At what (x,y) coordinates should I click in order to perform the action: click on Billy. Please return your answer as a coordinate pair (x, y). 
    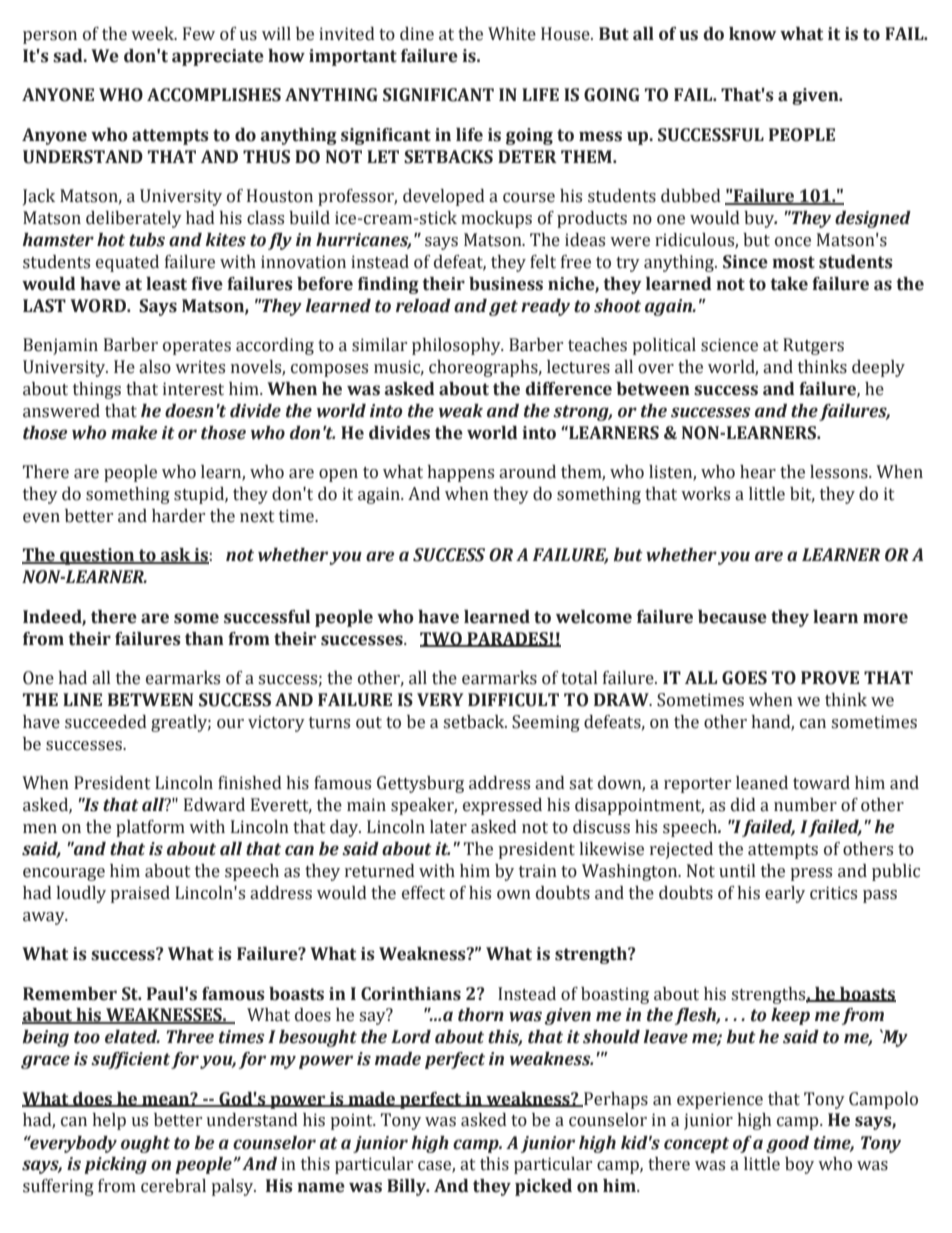
    Looking at the image, I should click on (407, 1187).
